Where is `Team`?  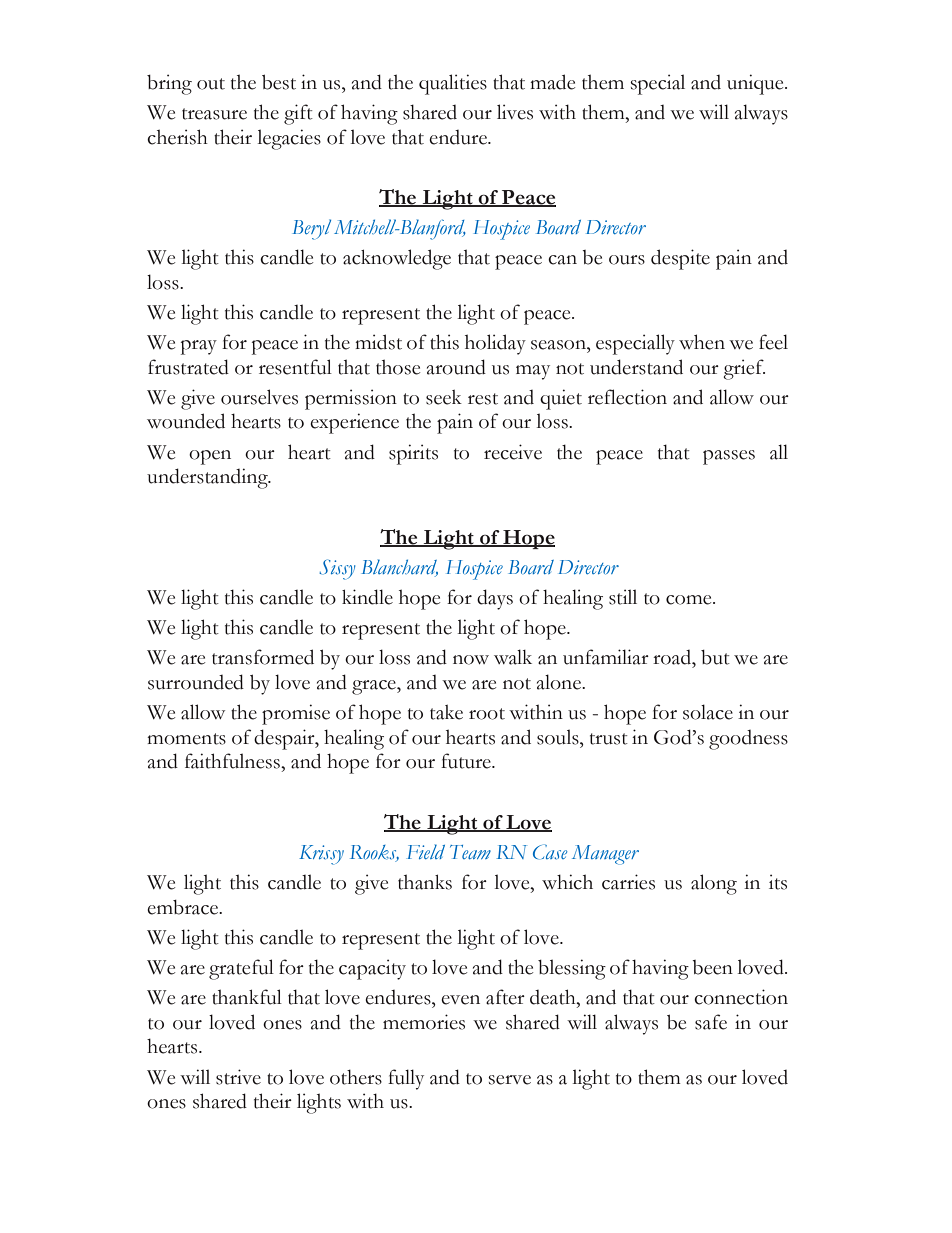 Team is located at coordinates (470, 852).
